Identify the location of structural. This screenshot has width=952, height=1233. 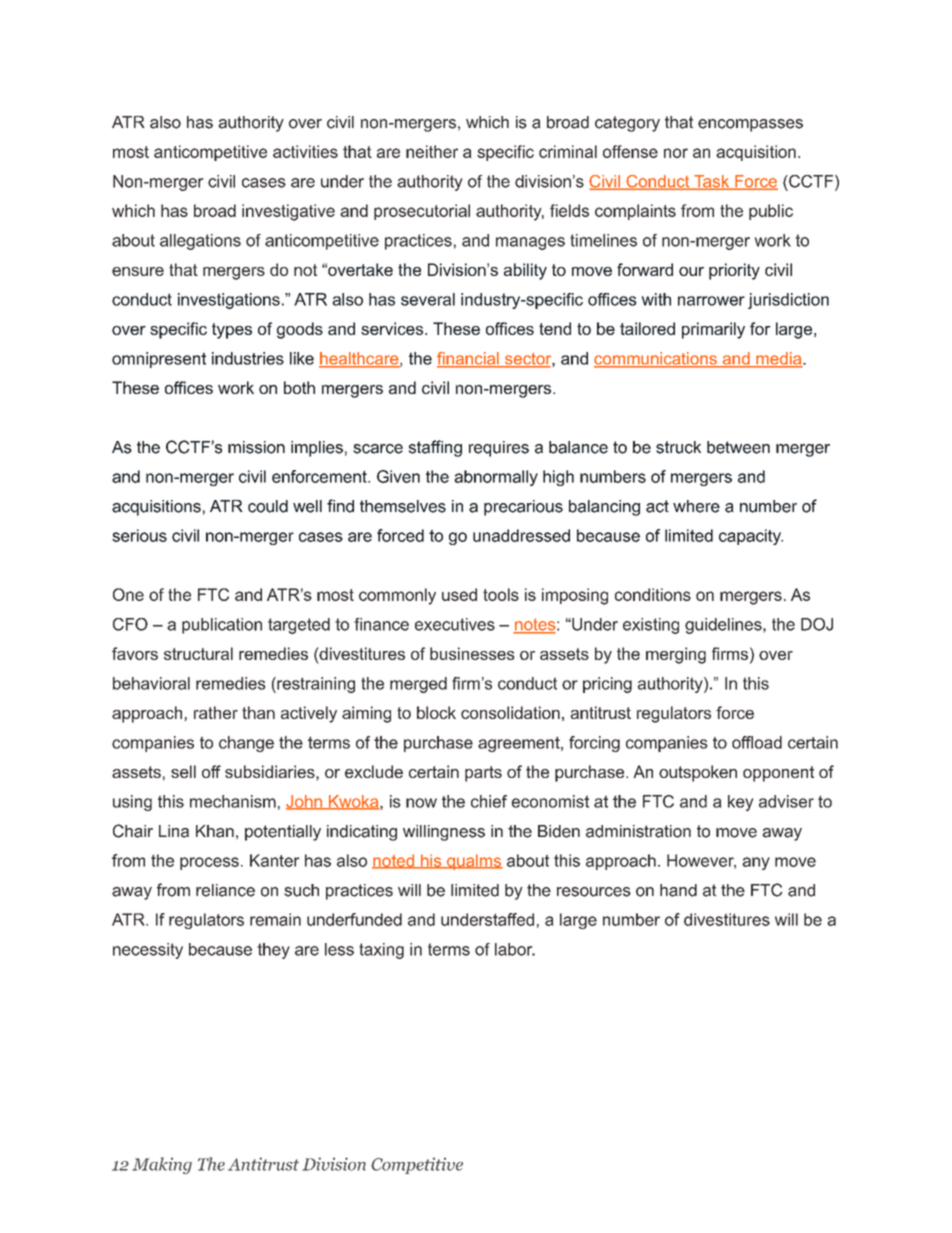
(198, 653).
